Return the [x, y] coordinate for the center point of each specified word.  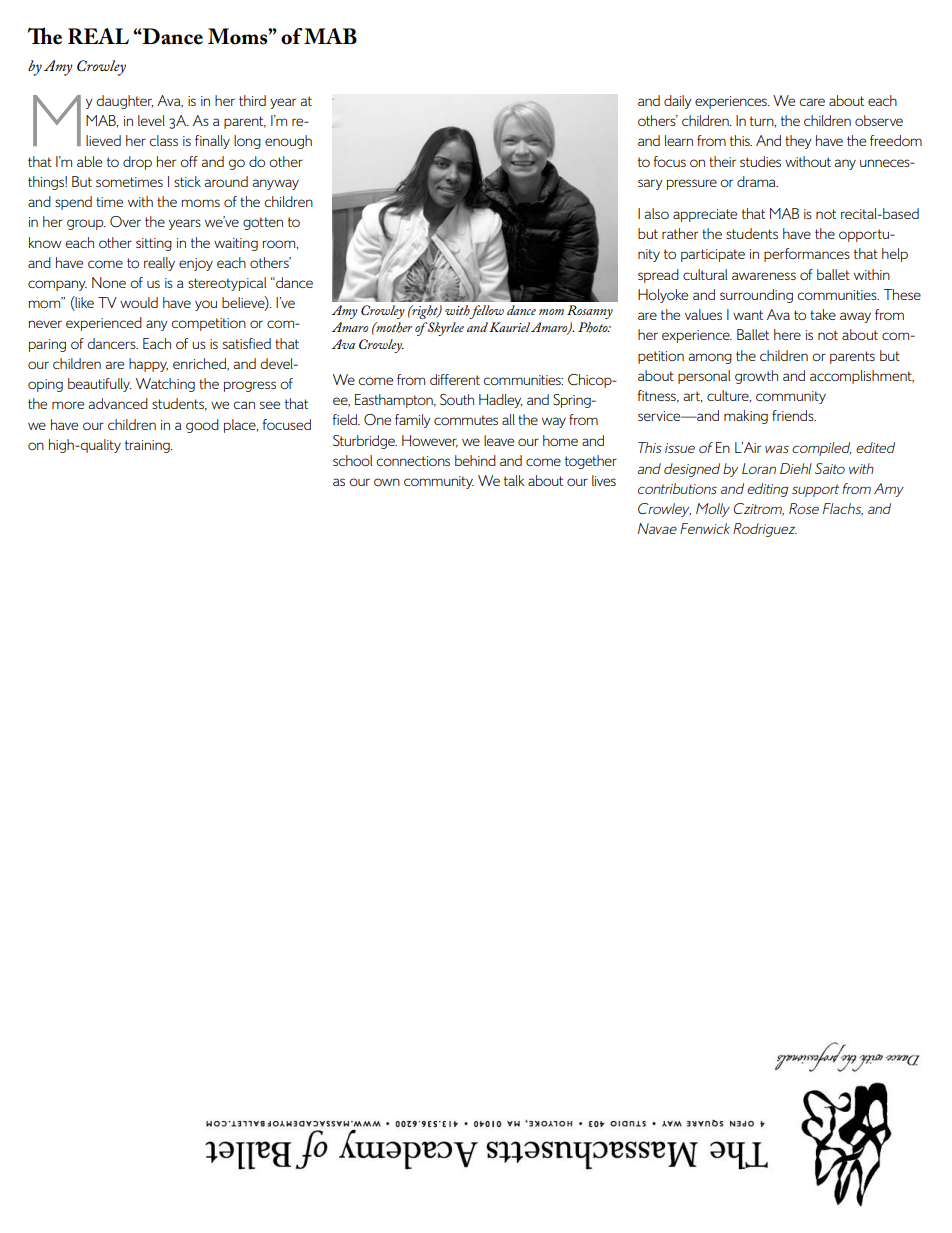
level [151, 120]
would [139, 302]
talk [514, 480]
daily [678, 102]
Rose [804, 508]
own [387, 482]
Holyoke [663, 296]
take [823, 314]
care [812, 102]
